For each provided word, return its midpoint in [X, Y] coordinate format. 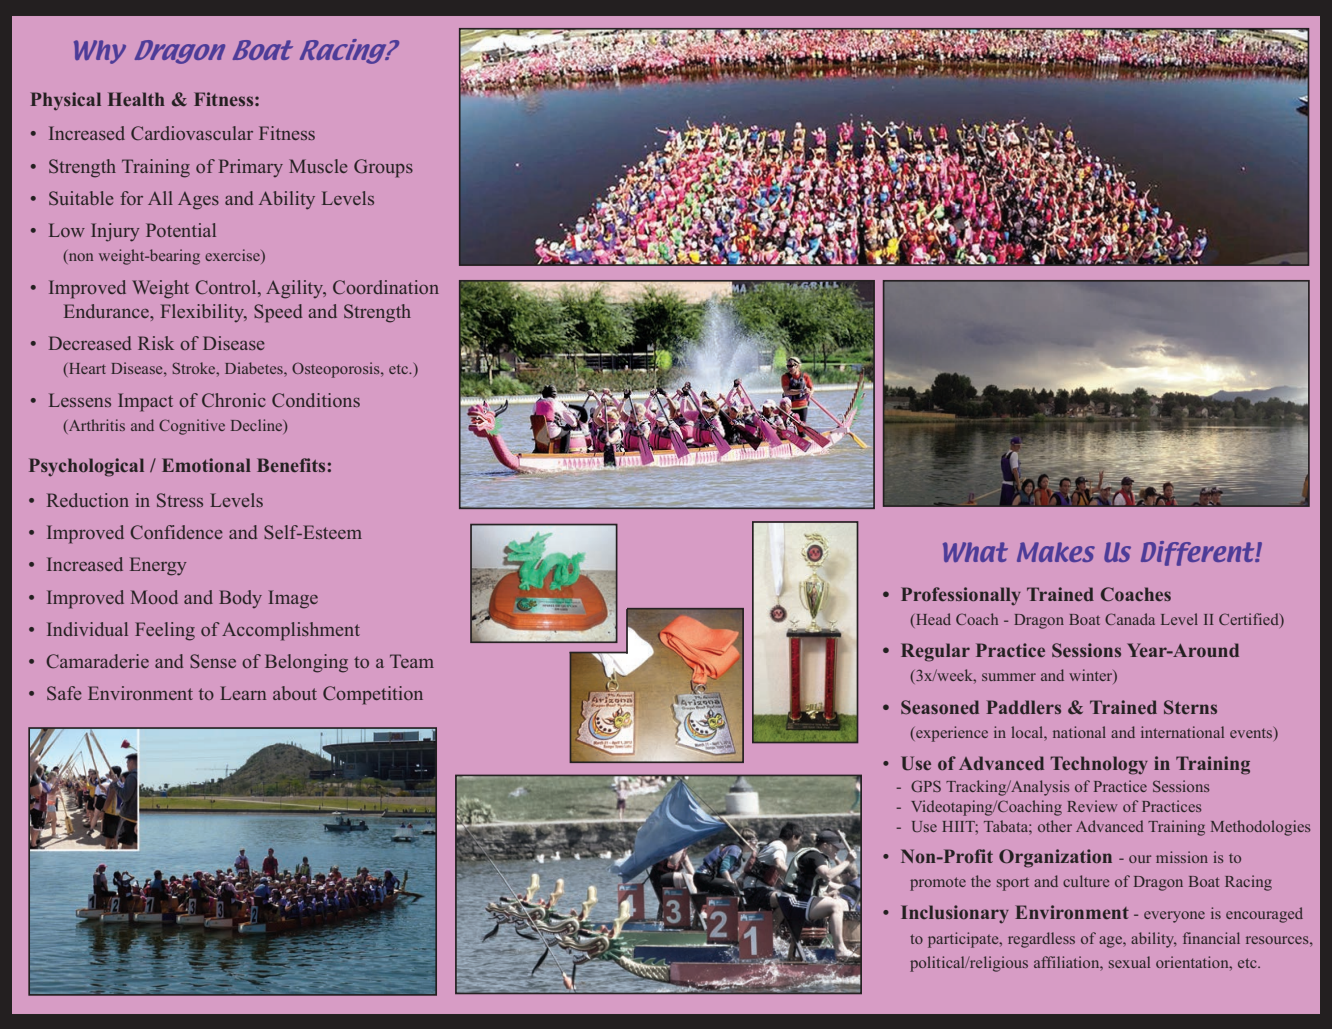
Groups [383, 168]
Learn [243, 693]
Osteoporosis [337, 370]
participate [964, 940]
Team [412, 661]
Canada [1130, 619]
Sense [213, 661]
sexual [1129, 962]
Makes [1056, 552]
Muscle [318, 166]
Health [136, 99]
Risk [156, 343]
